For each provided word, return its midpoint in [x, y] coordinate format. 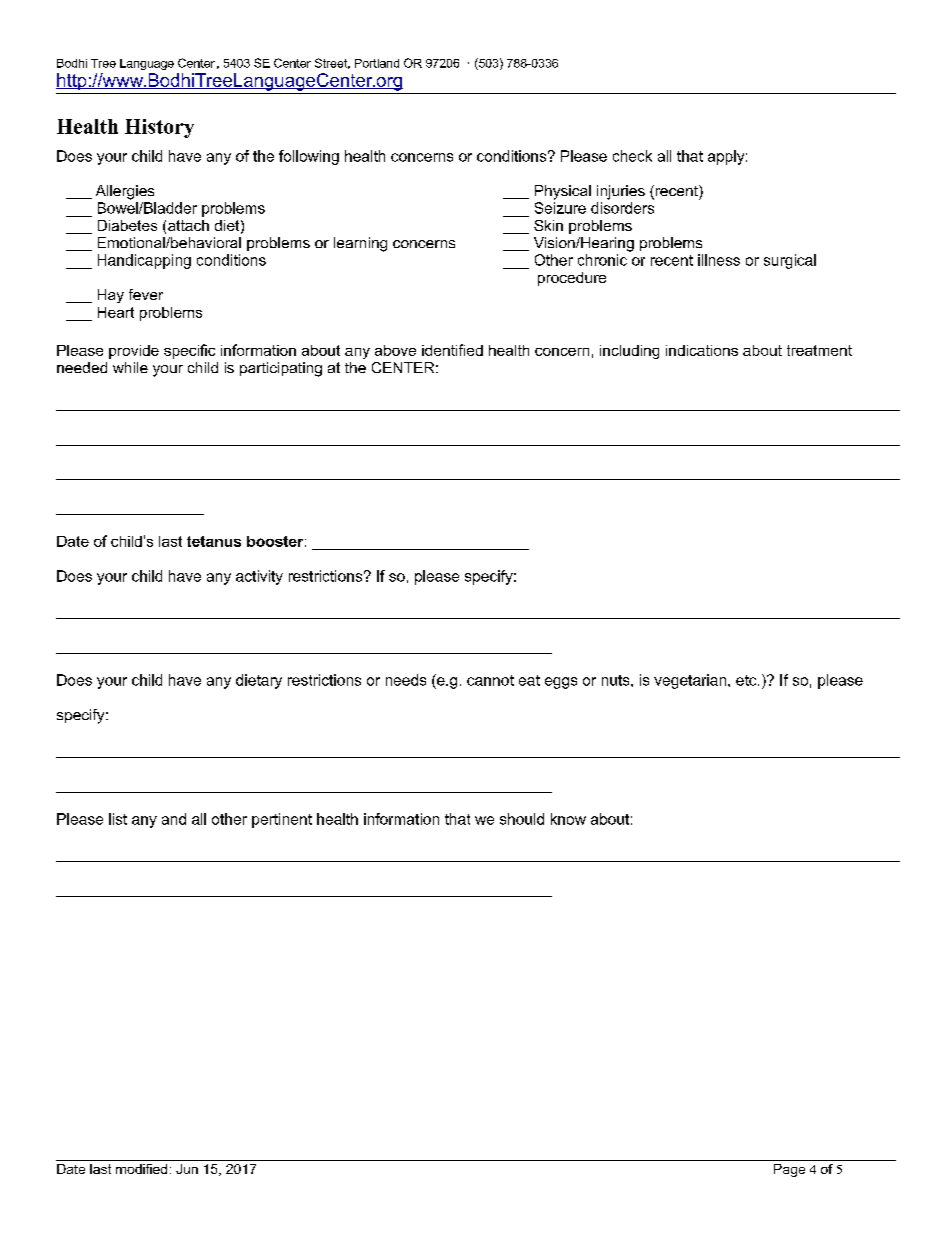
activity [259, 577]
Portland [377, 63]
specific [189, 351]
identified [452, 350]
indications [702, 350]
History [159, 128]
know [568, 819]
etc [747, 680]
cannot [490, 680]
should [522, 819]
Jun [187, 1169]
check [632, 156]
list [118, 819]
